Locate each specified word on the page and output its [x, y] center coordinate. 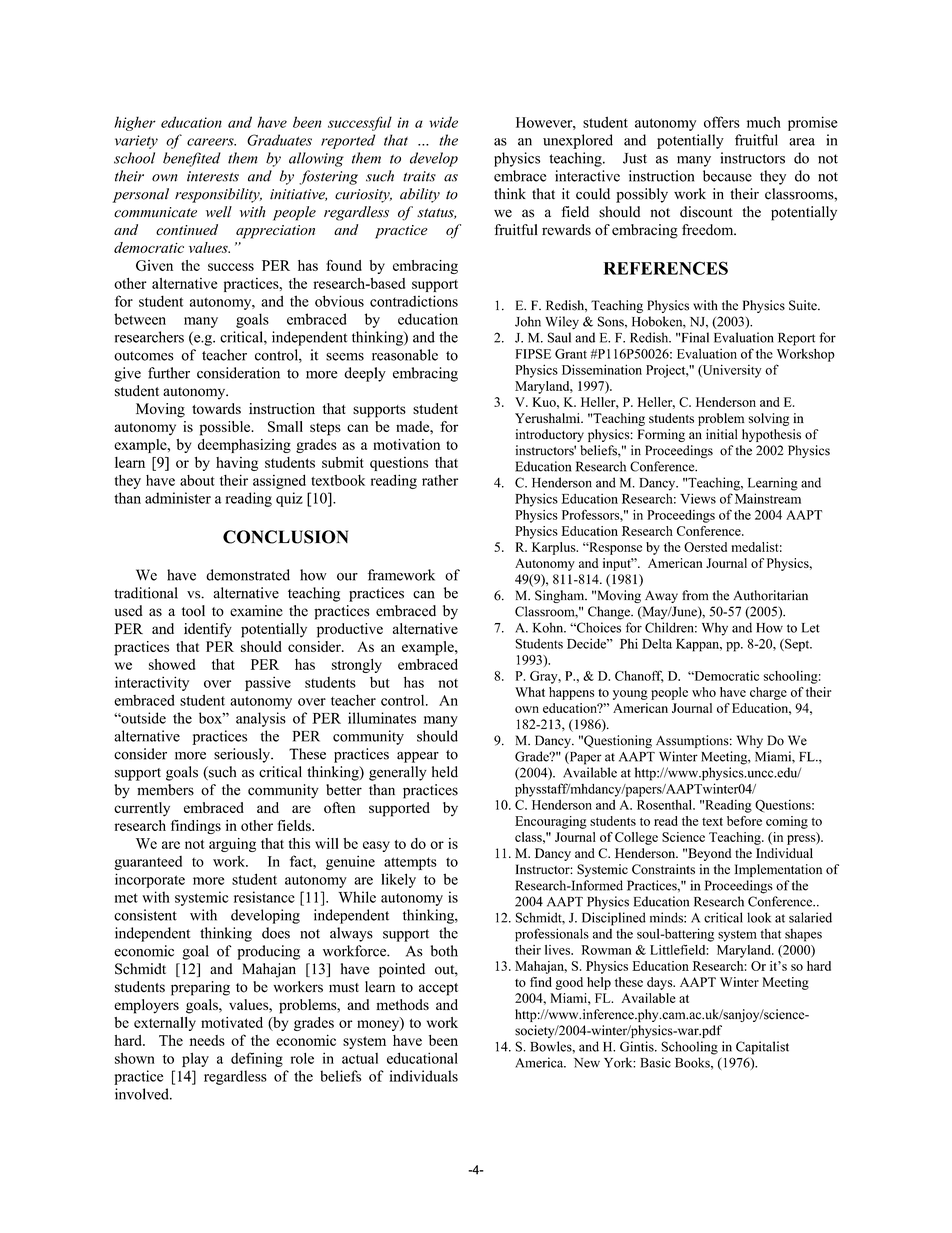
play [195, 1060]
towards [216, 408]
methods [402, 1004]
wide [443, 122]
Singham [561, 596]
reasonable [405, 355]
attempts [410, 863]
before [744, 821]
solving [769, 419]
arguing [232, 845]
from [695, 595]
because [727, 176]
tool [193, 611]
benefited [192, 159]
